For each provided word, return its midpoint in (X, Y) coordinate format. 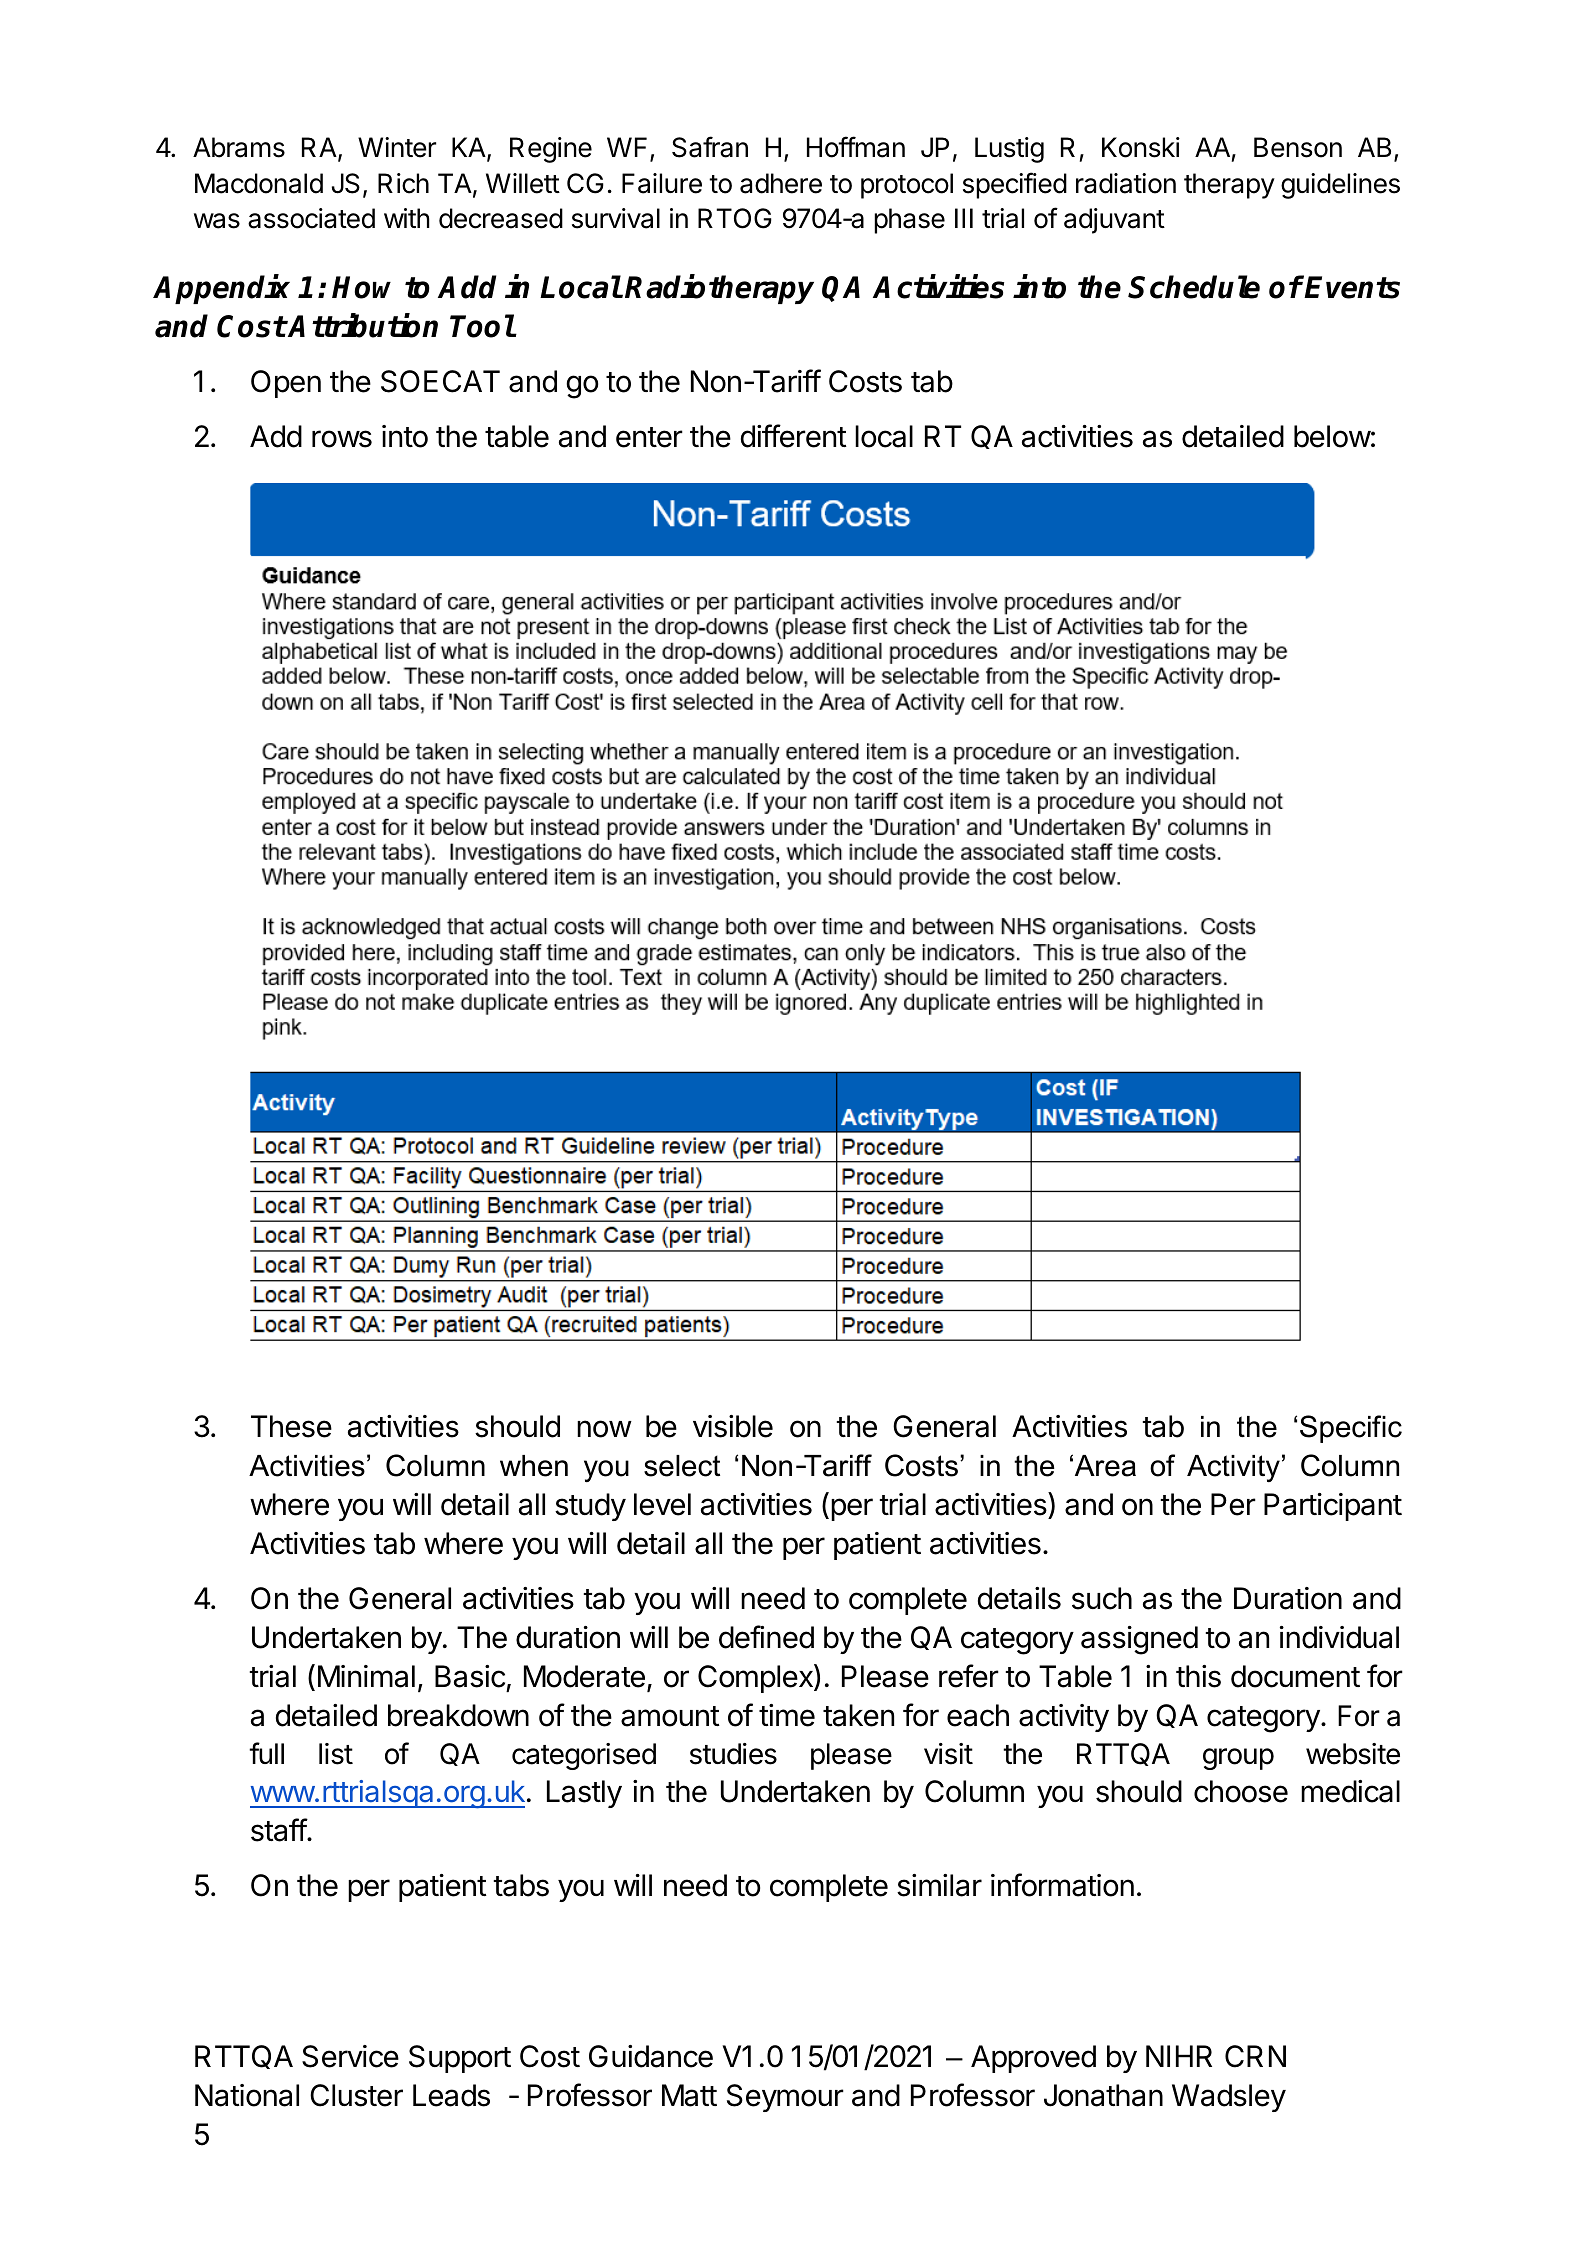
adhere (781, 183)
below (1332, 436)
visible (733, 1426)
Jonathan (1103, 2095)
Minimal (366, 1676)
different (794, 436)
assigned (1139, 1640)
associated (311, 218)
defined (766, 1637)
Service (350, 2056)
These (291, 1426)
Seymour (785, 2098)
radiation (1126, 183)
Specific (1351, 1429)
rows (342, 439)
